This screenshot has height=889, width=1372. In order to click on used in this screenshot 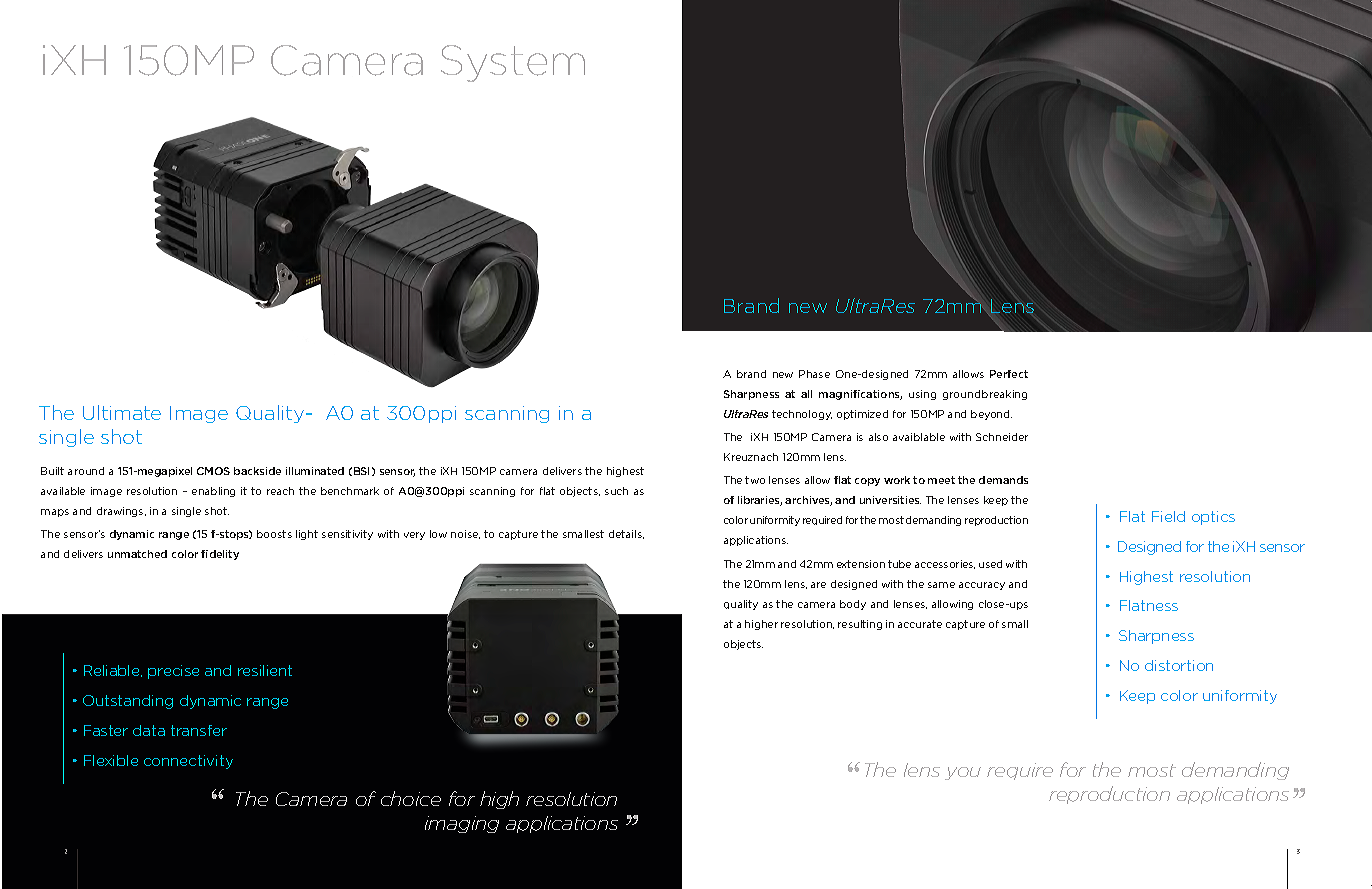, I will do `click(990, 564)`.
